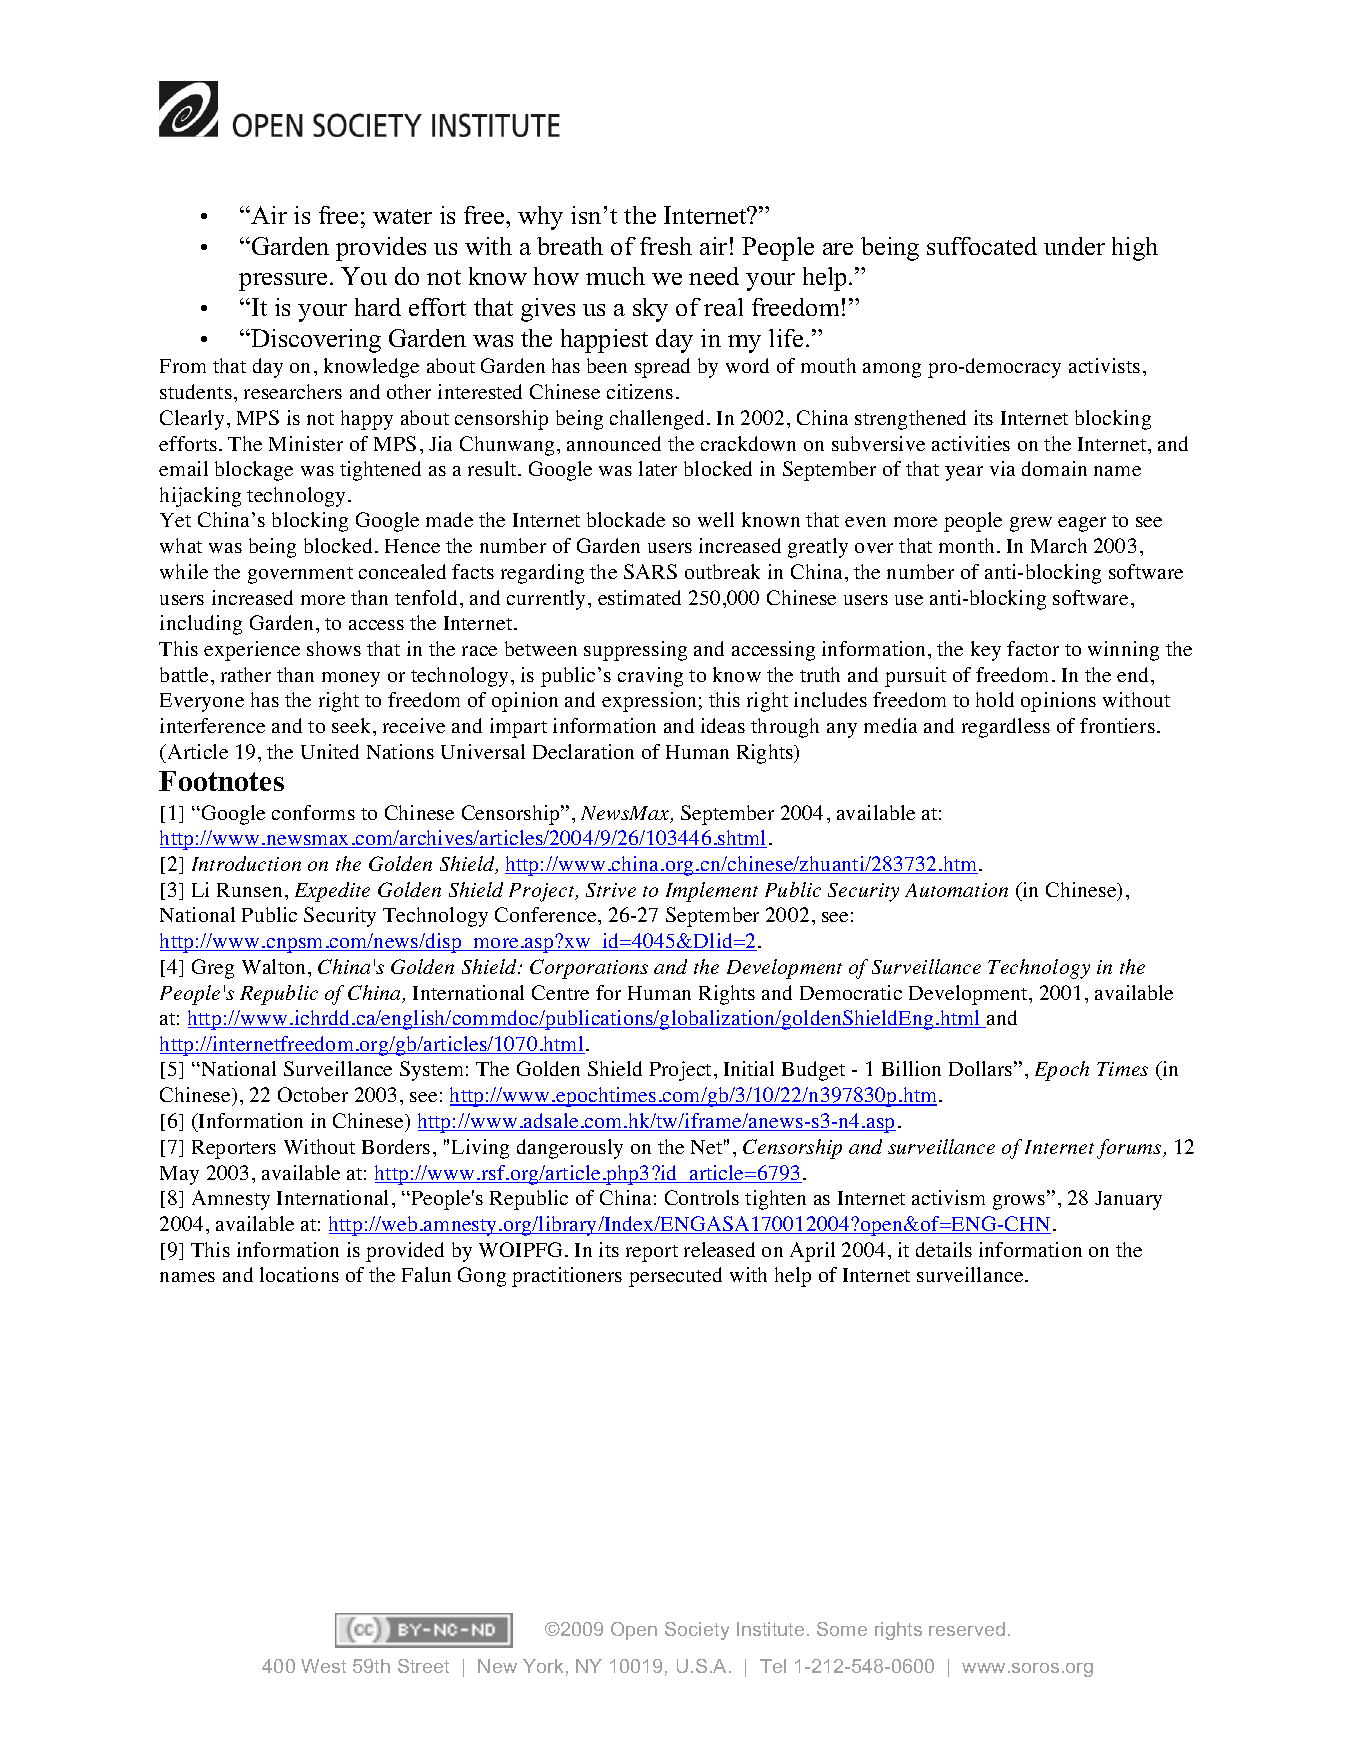 Image resolution: width=1357 pixels, height=1757 pixels. Describe the element at coordinates (944, 1249) in the image. I see `details` at that location.
